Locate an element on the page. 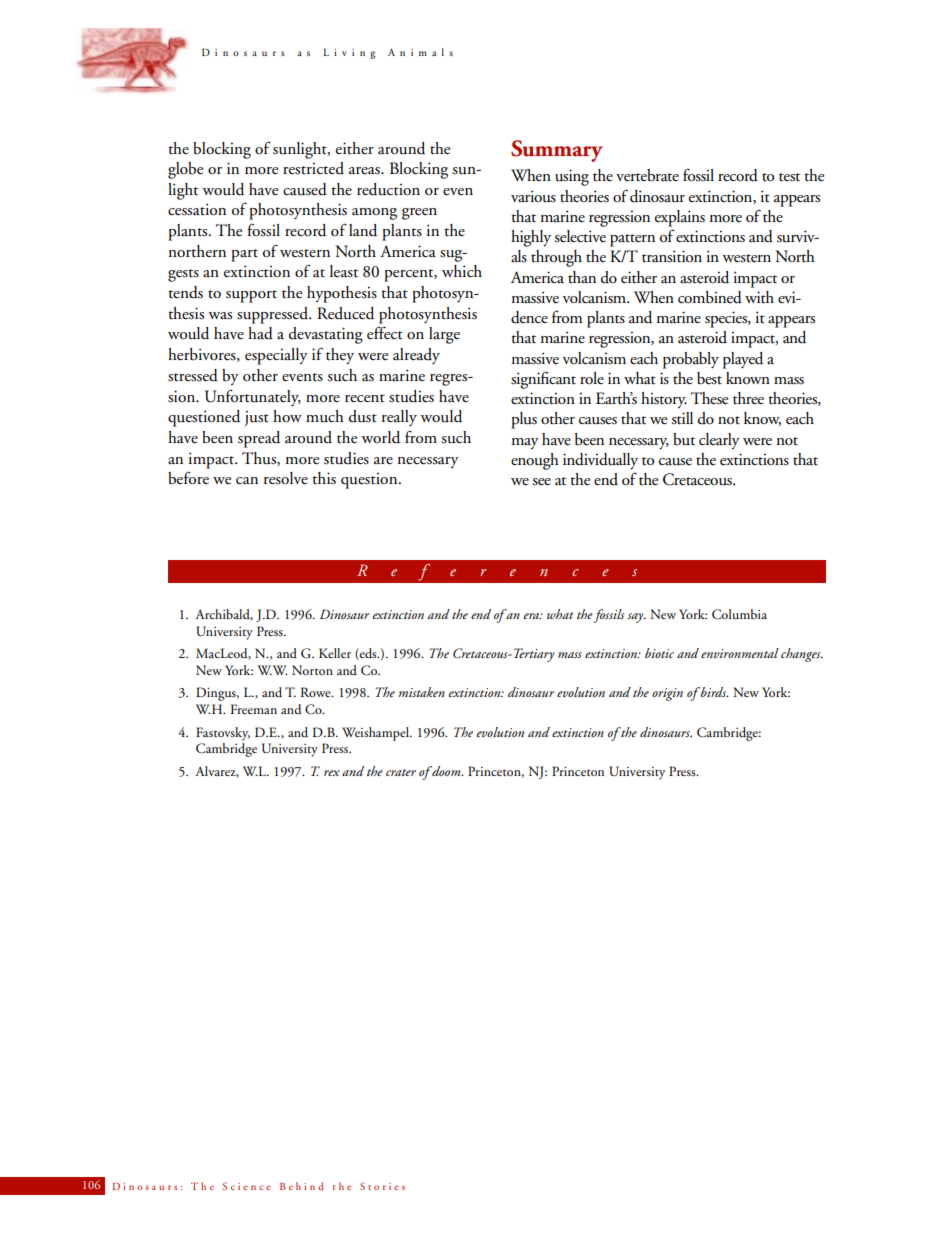 This image has width=952, height=1233. clearly is located at coordinates (719, 441).
